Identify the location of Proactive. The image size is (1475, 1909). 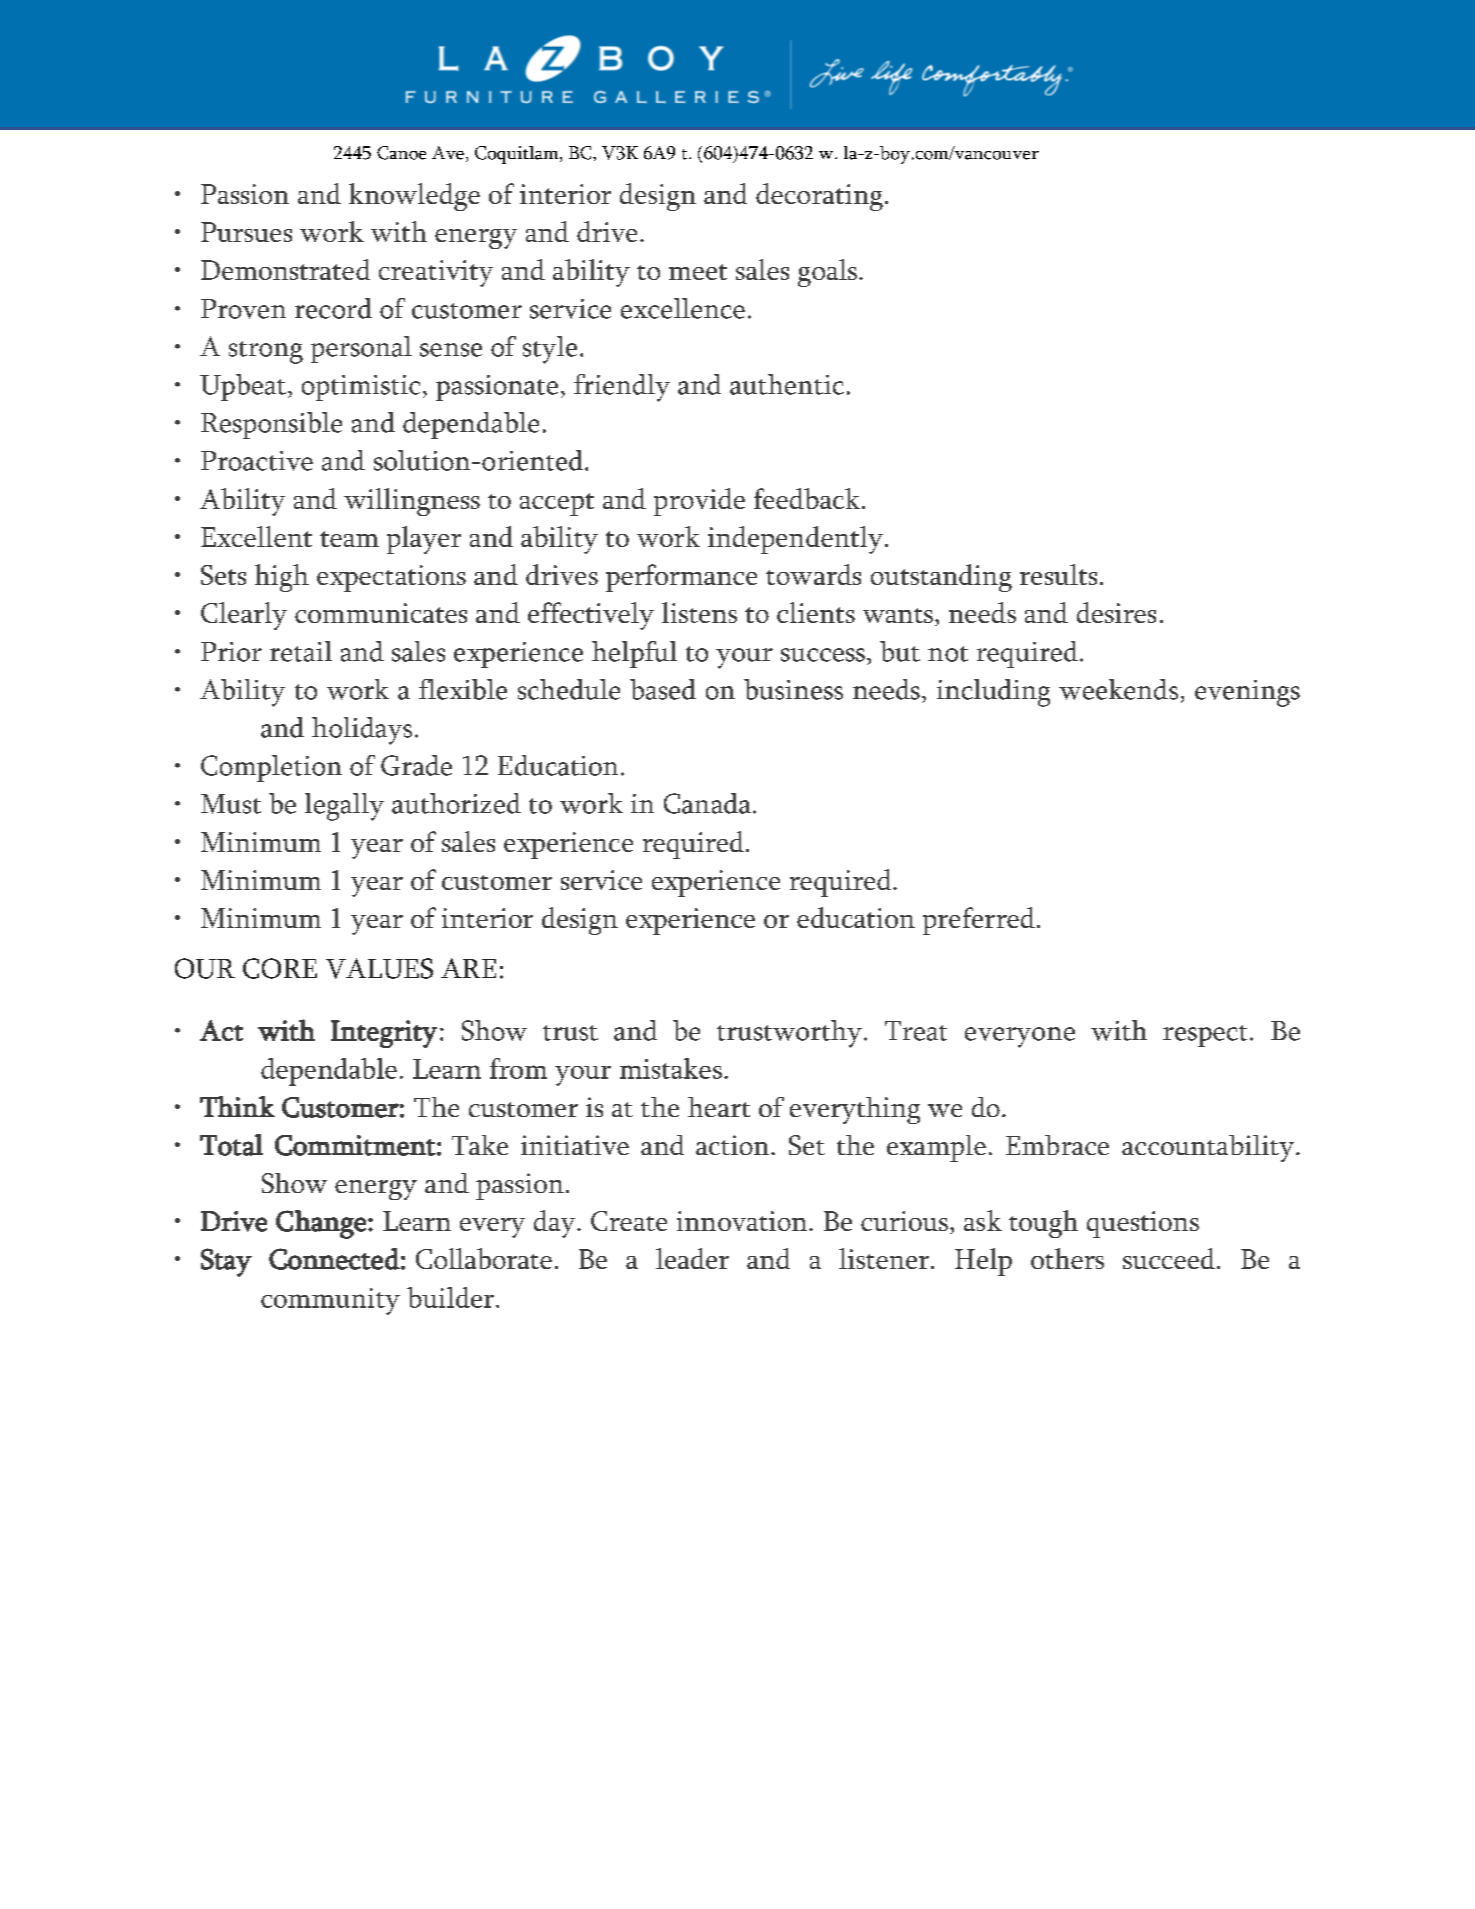
(257, 461).
